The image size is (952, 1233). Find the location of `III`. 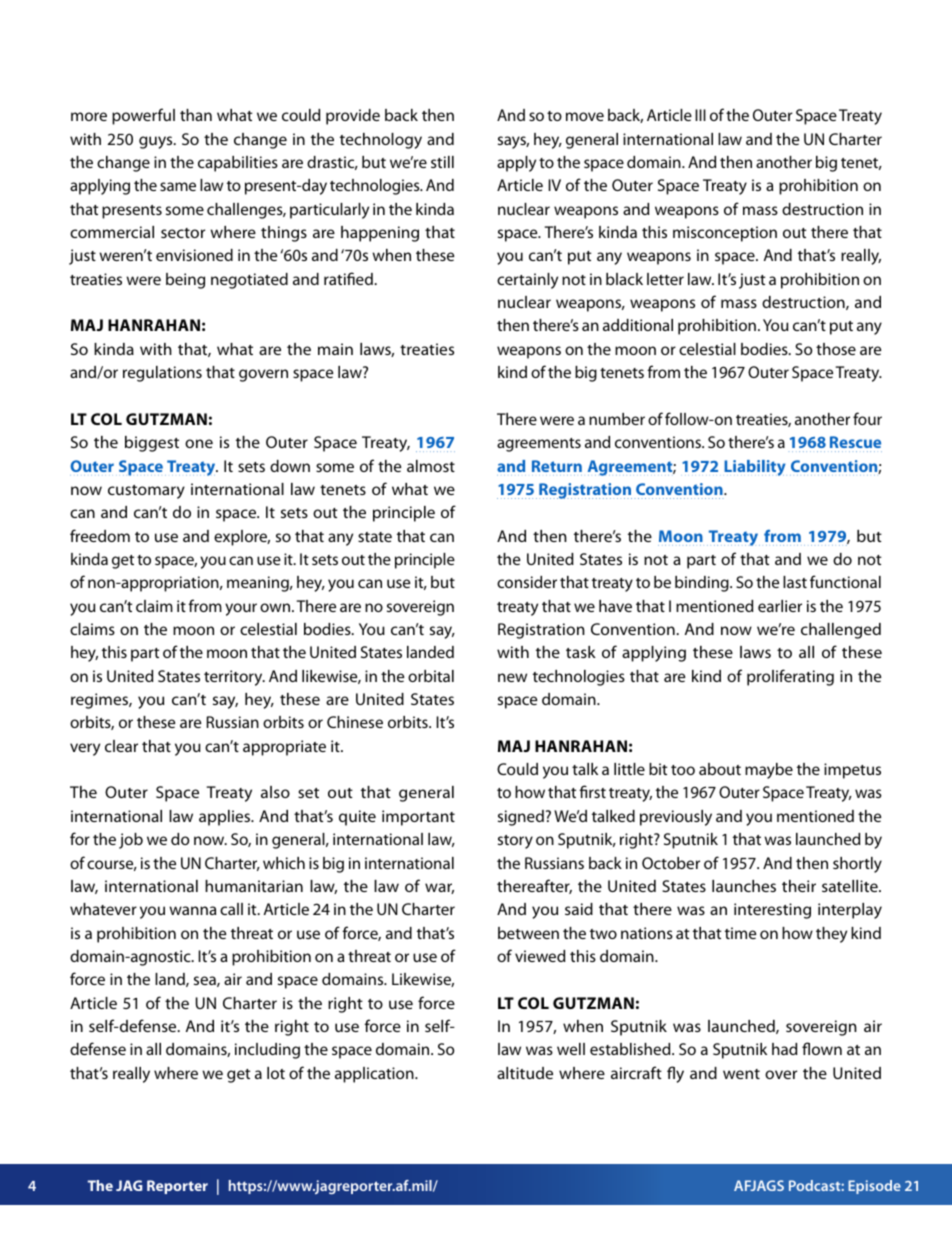

III is located at coordinates (700, 115).
